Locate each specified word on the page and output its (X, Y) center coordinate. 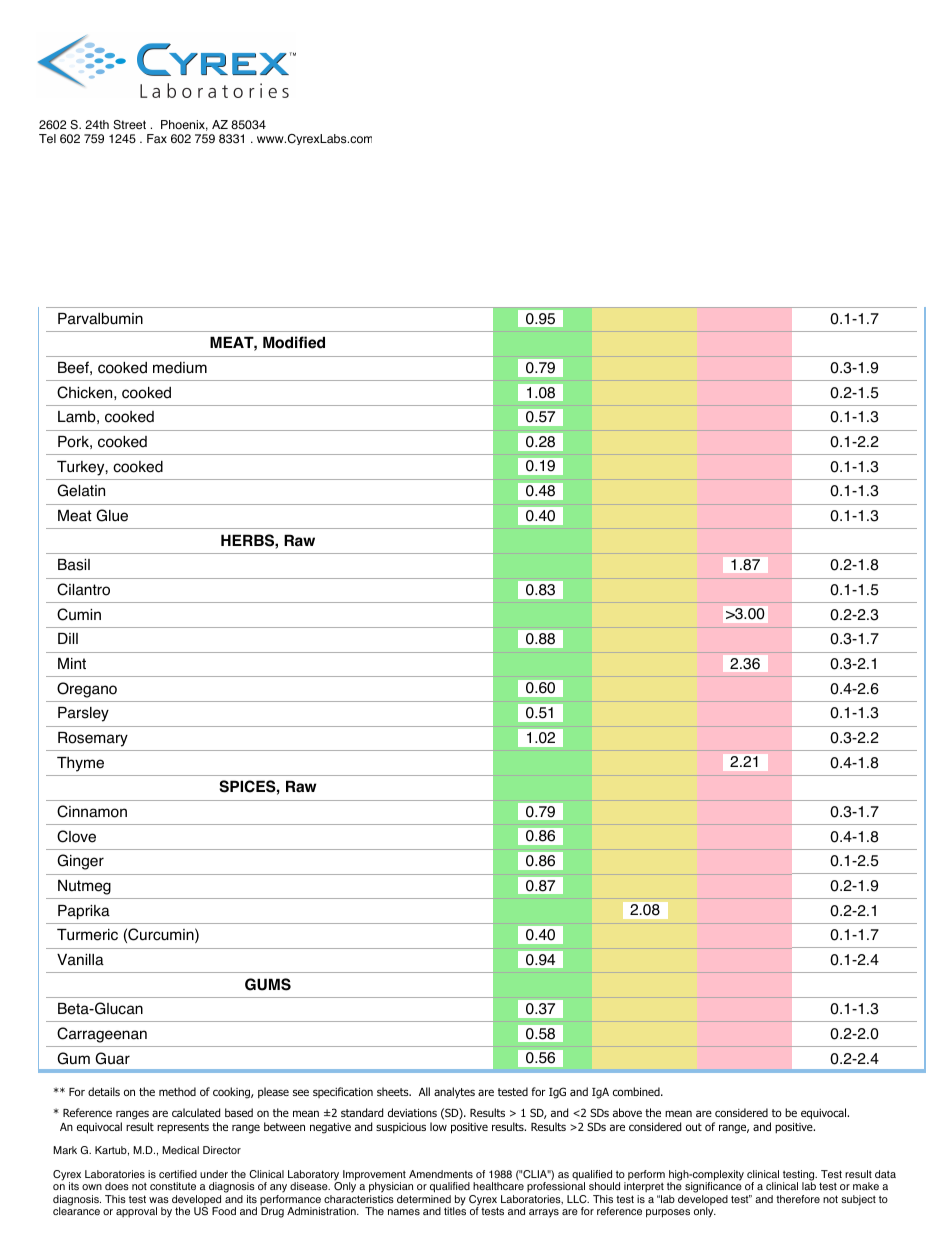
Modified (294, 342)
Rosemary (93, 739)
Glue (112, 515)
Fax (157, 139)
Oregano (87, 690)
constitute (173, 1186)
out (694, 1127)
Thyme (80, 764)
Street (129, 125)
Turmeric (87, 935)
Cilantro (83, 589)
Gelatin (81, 490)
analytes (454, 1093)
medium (180, 368)
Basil (74, 565)
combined (637, 1091)
